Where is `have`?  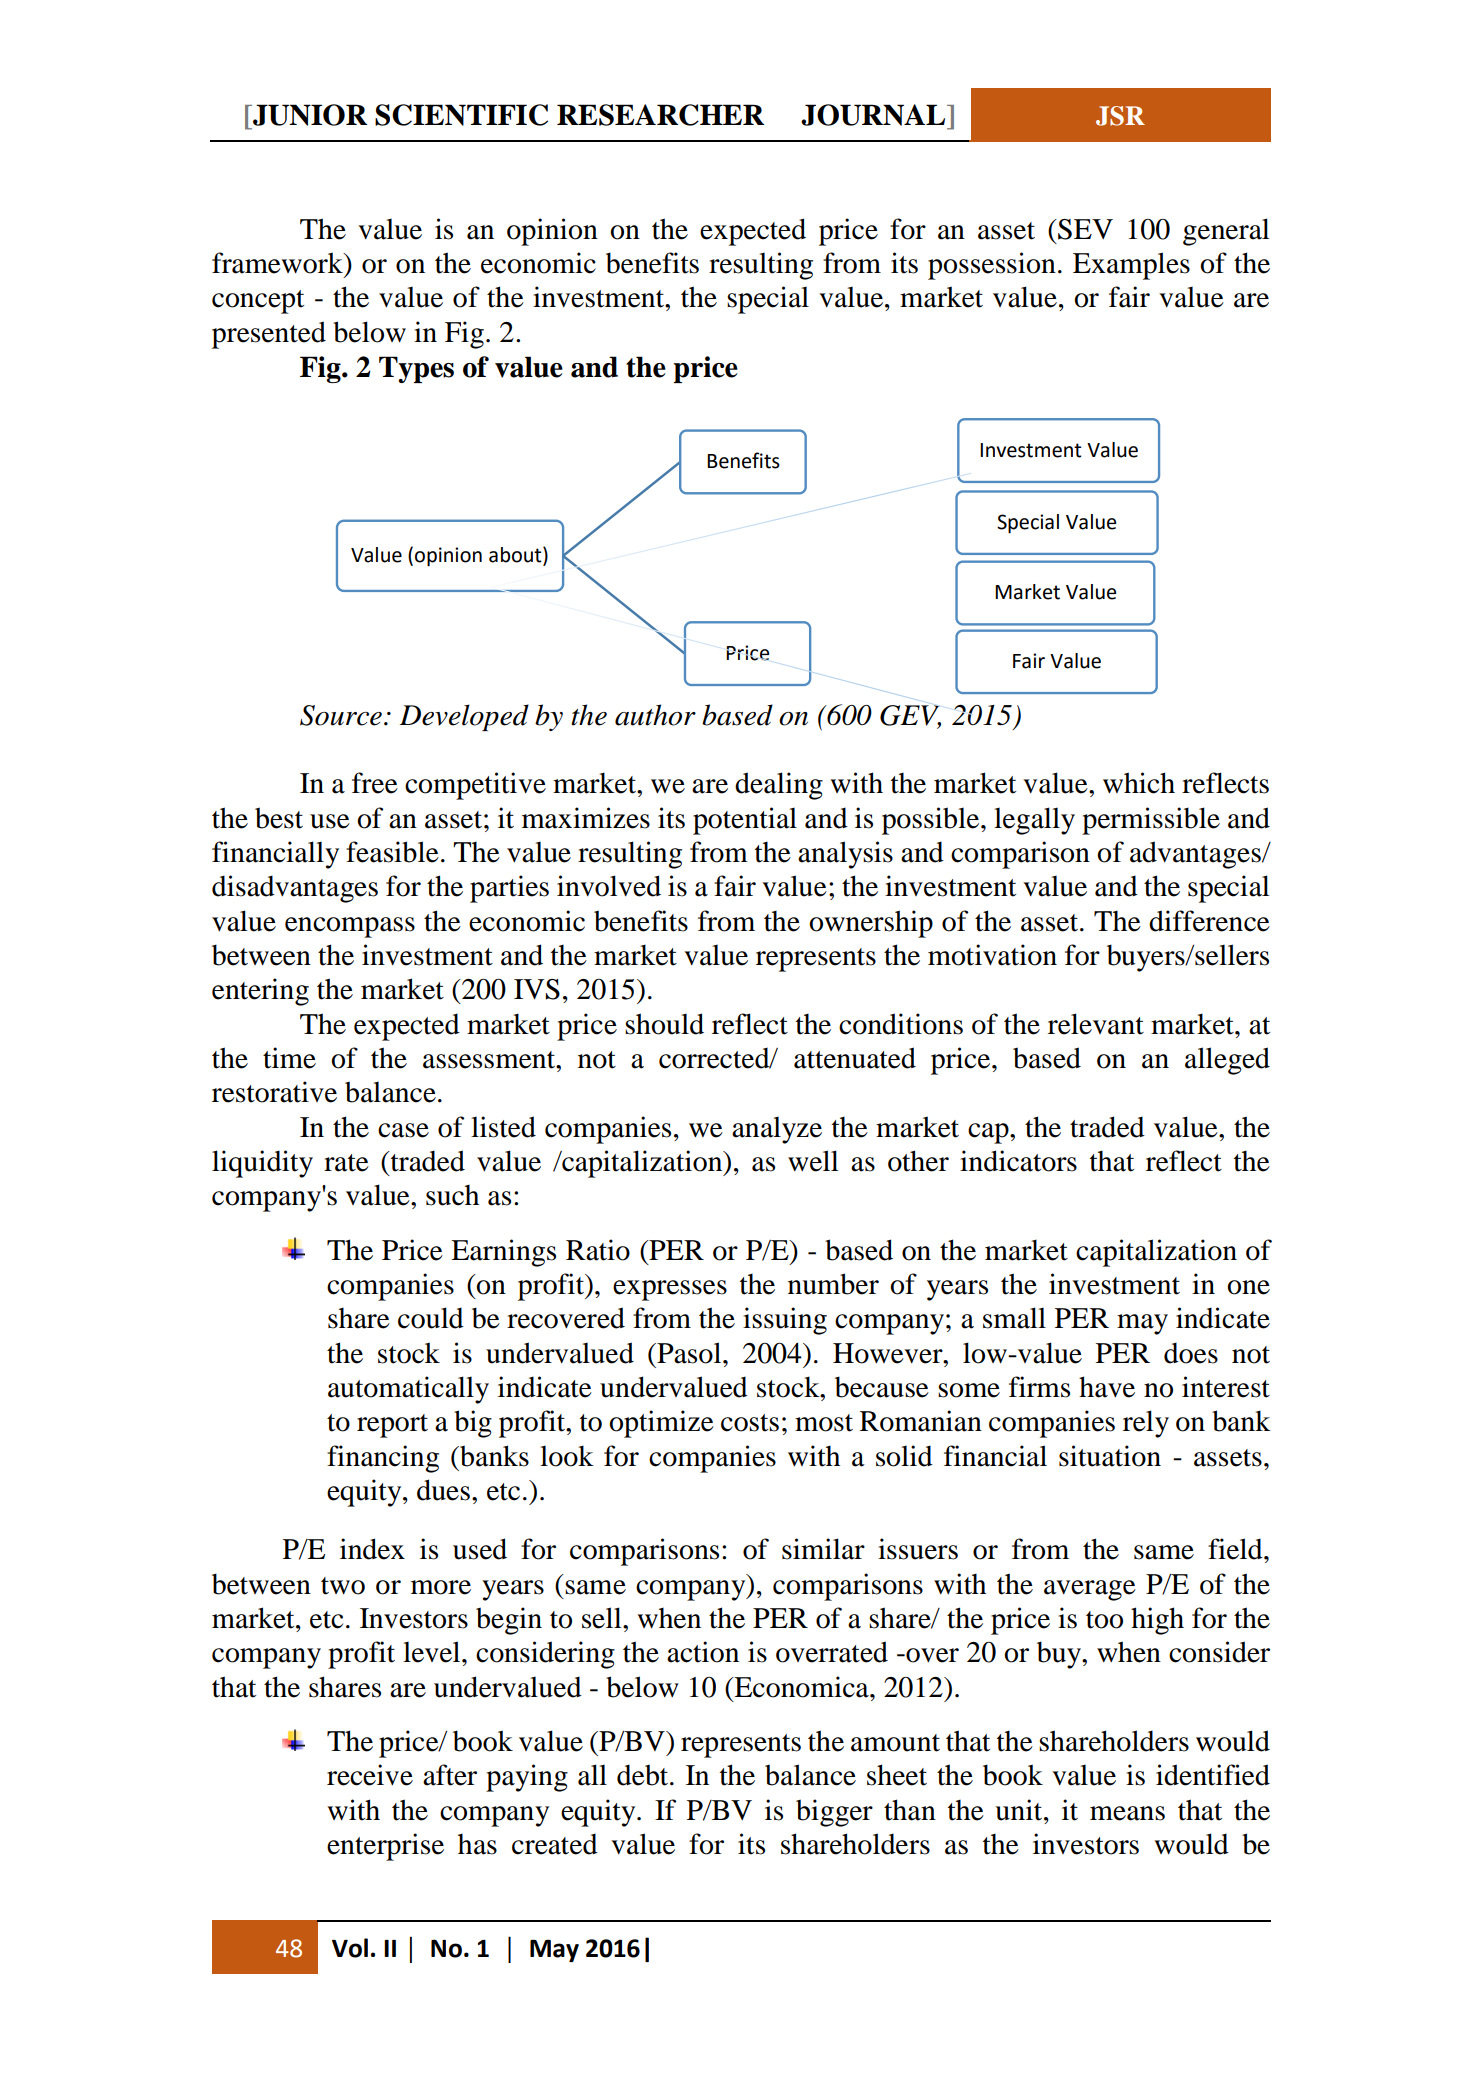
have is located at coordinates (1107, 1387).
